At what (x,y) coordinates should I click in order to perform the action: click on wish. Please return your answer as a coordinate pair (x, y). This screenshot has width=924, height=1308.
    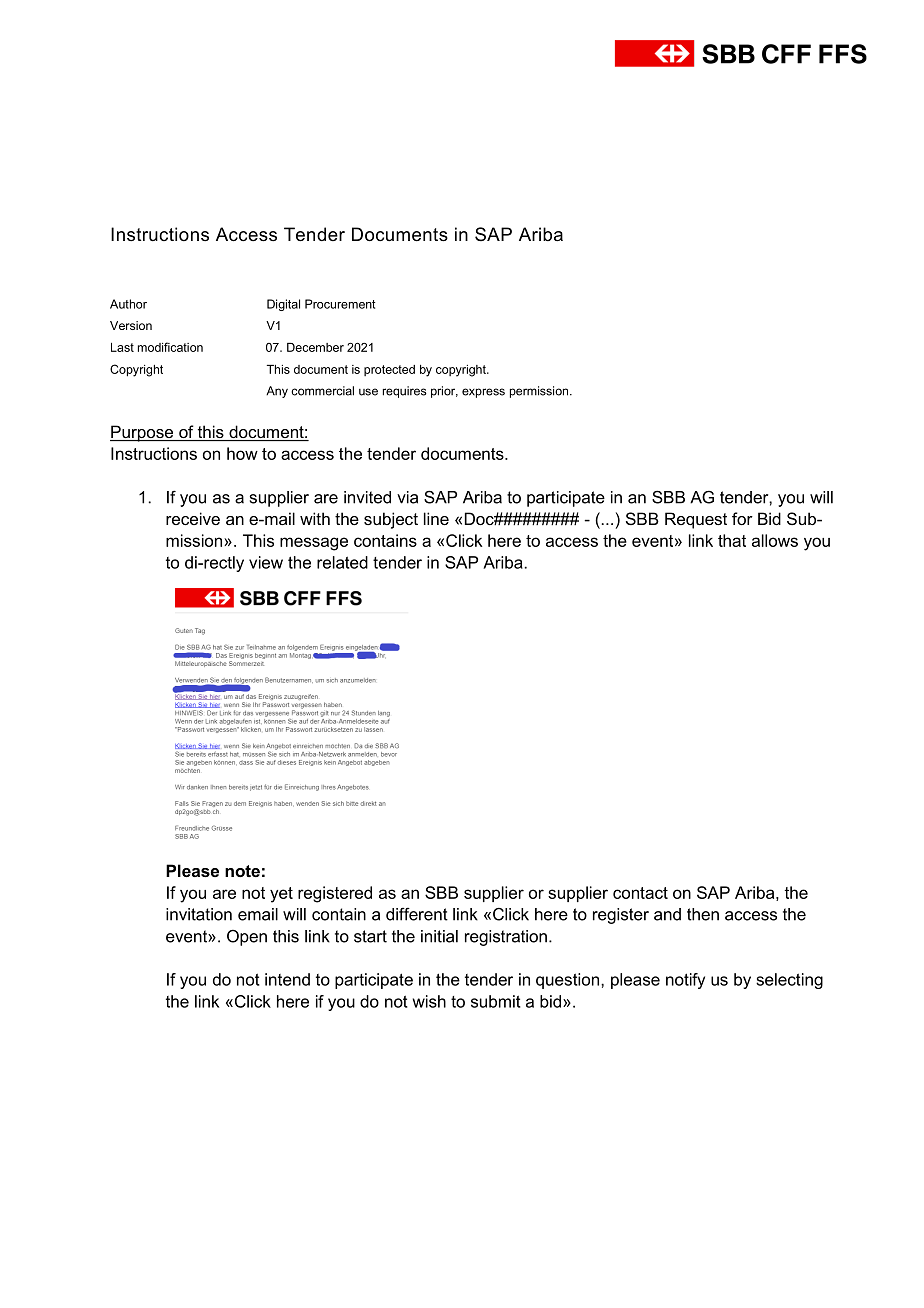
    Looking at the image, I should click on (429, 1001).
